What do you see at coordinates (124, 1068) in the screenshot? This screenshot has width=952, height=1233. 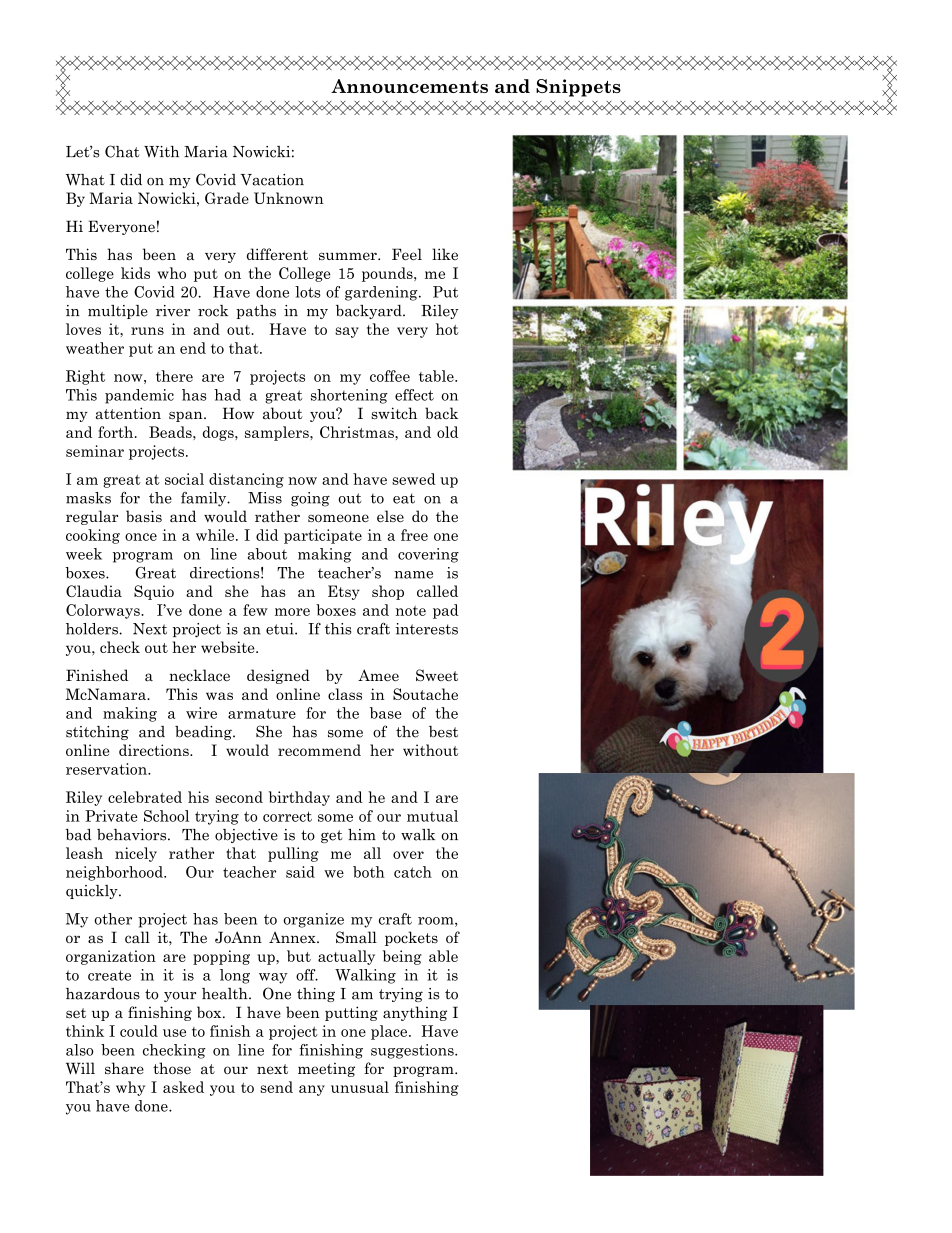 I see `share` at bounding box center [124, 1068].
